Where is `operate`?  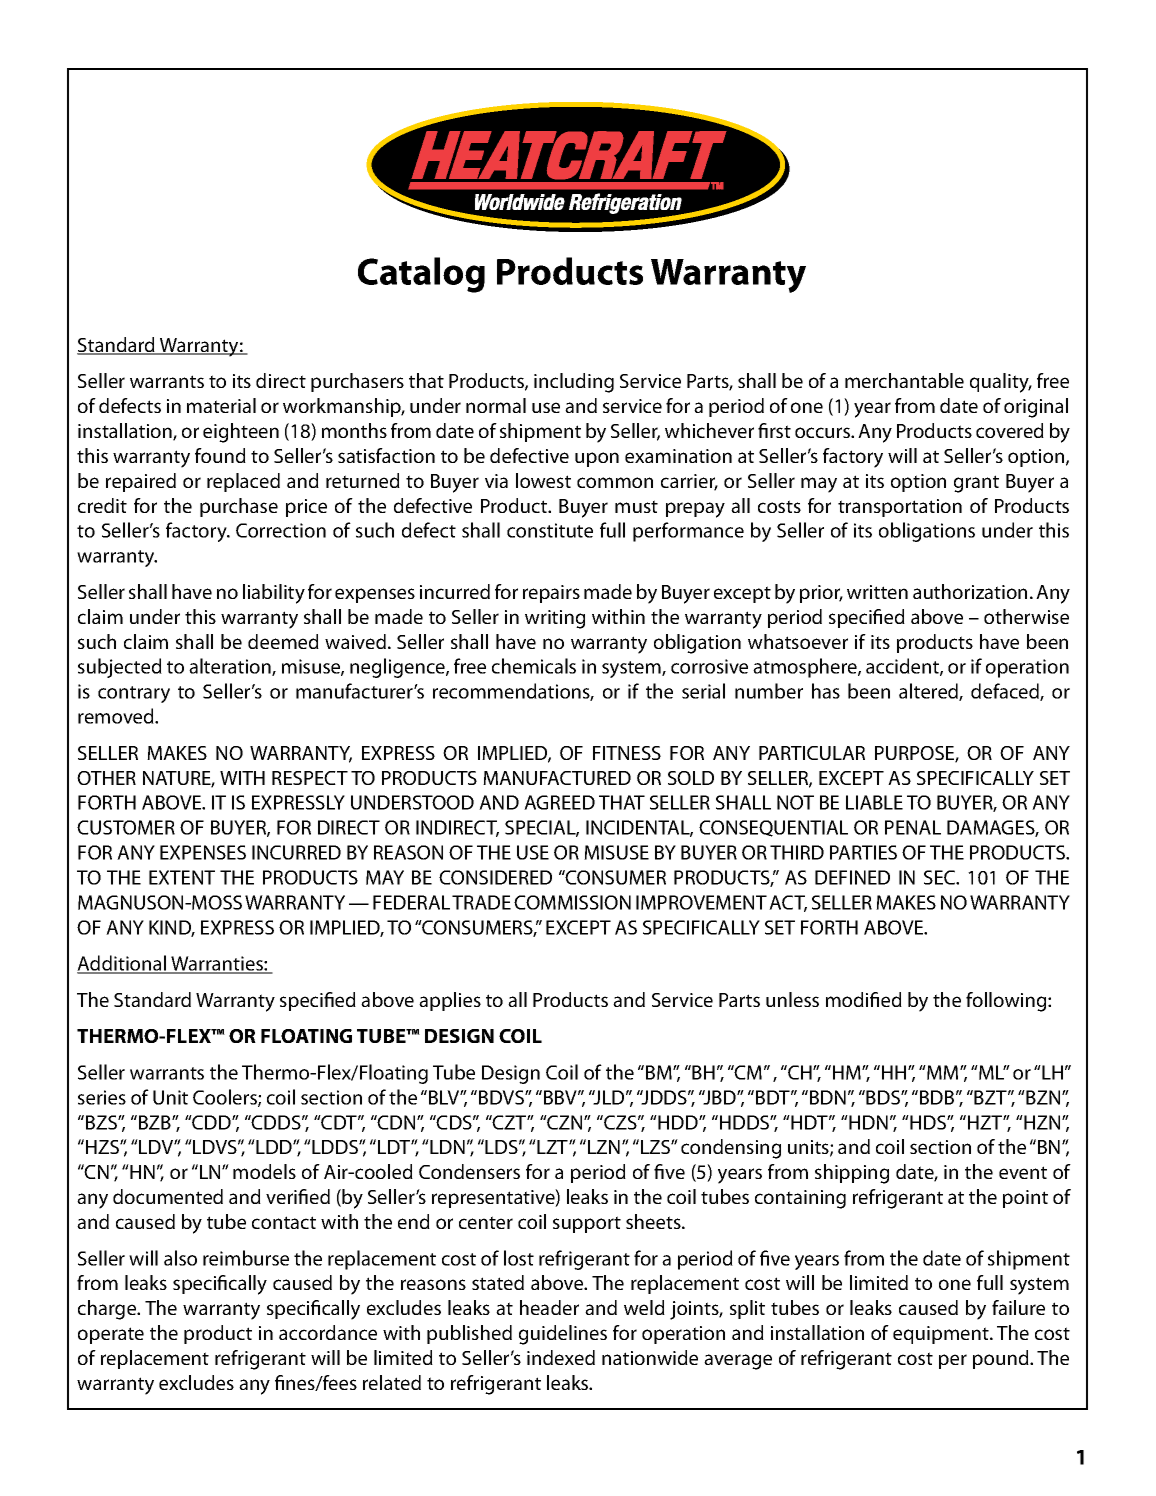 operate is located at coordinates (111, 1335).
